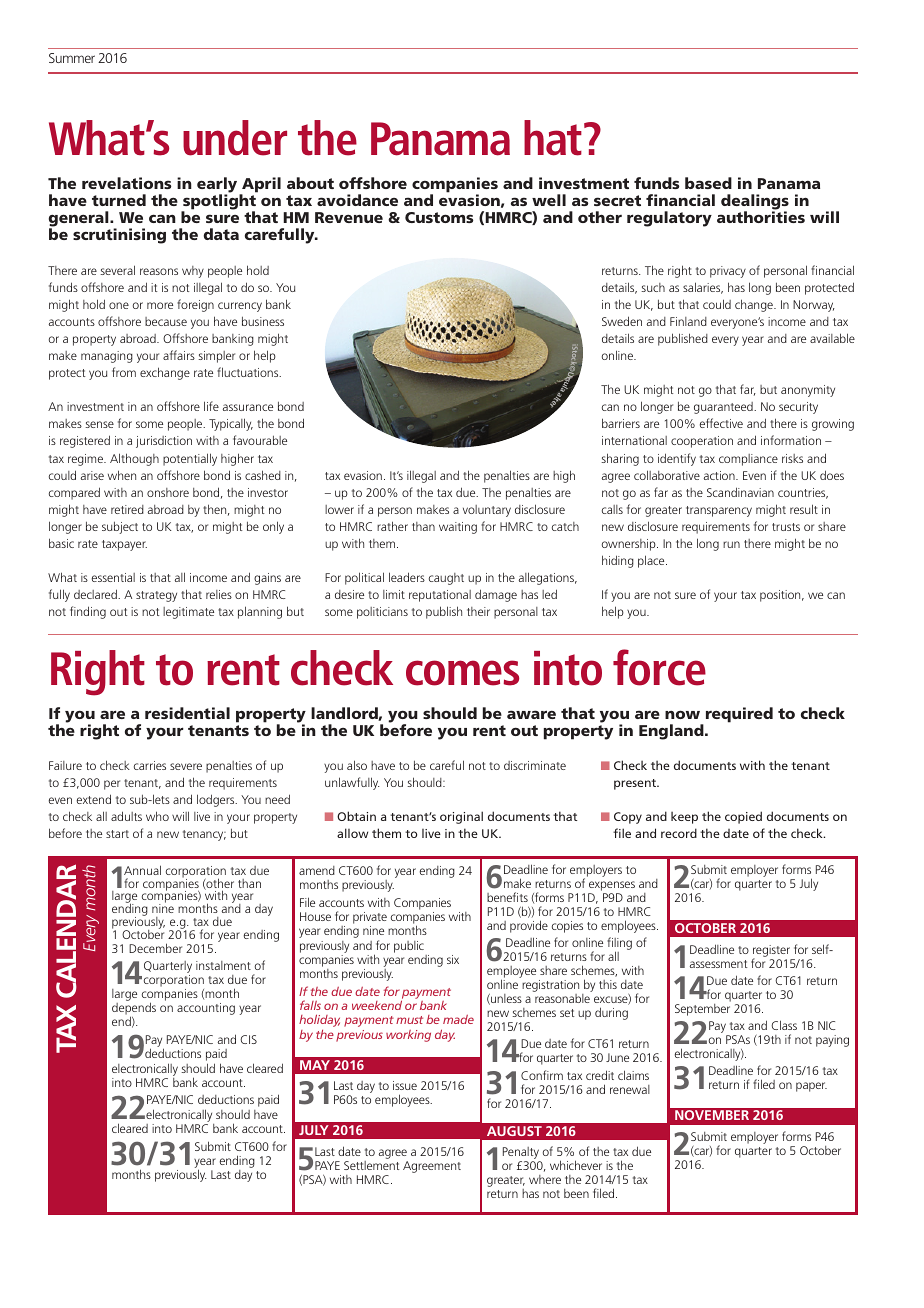  I want to click on Customs, so click(439, 217).
